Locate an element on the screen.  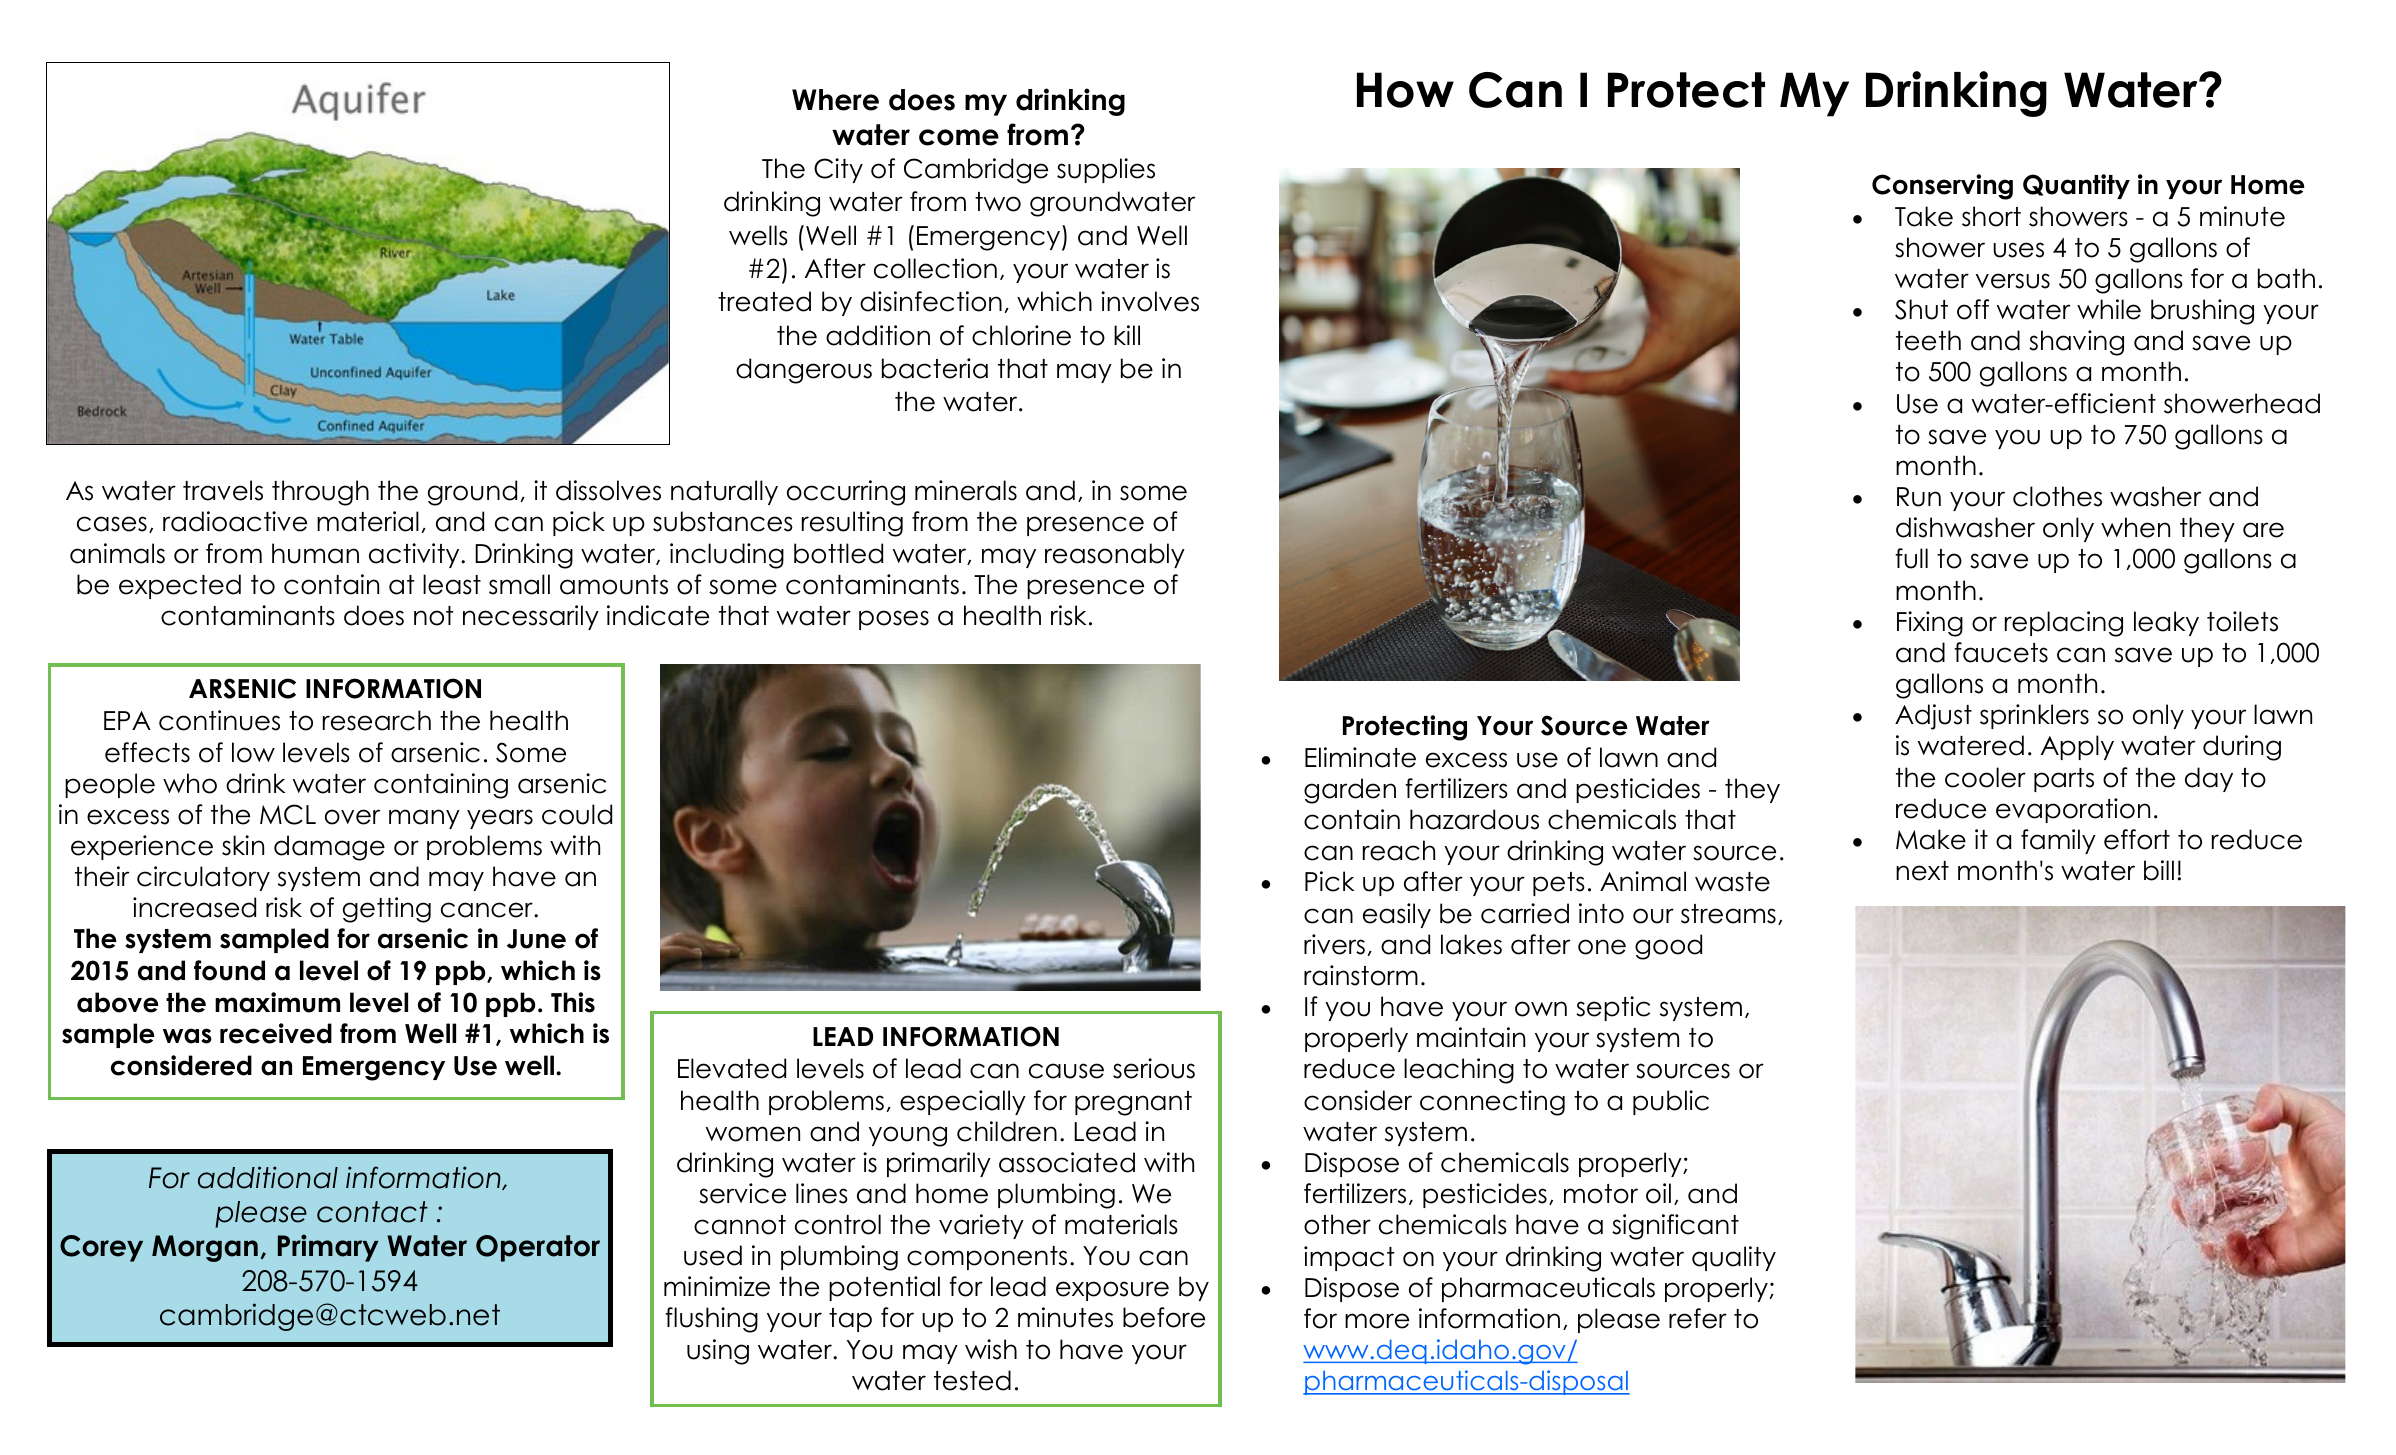
before is located at coordinates (1164, 1317).
